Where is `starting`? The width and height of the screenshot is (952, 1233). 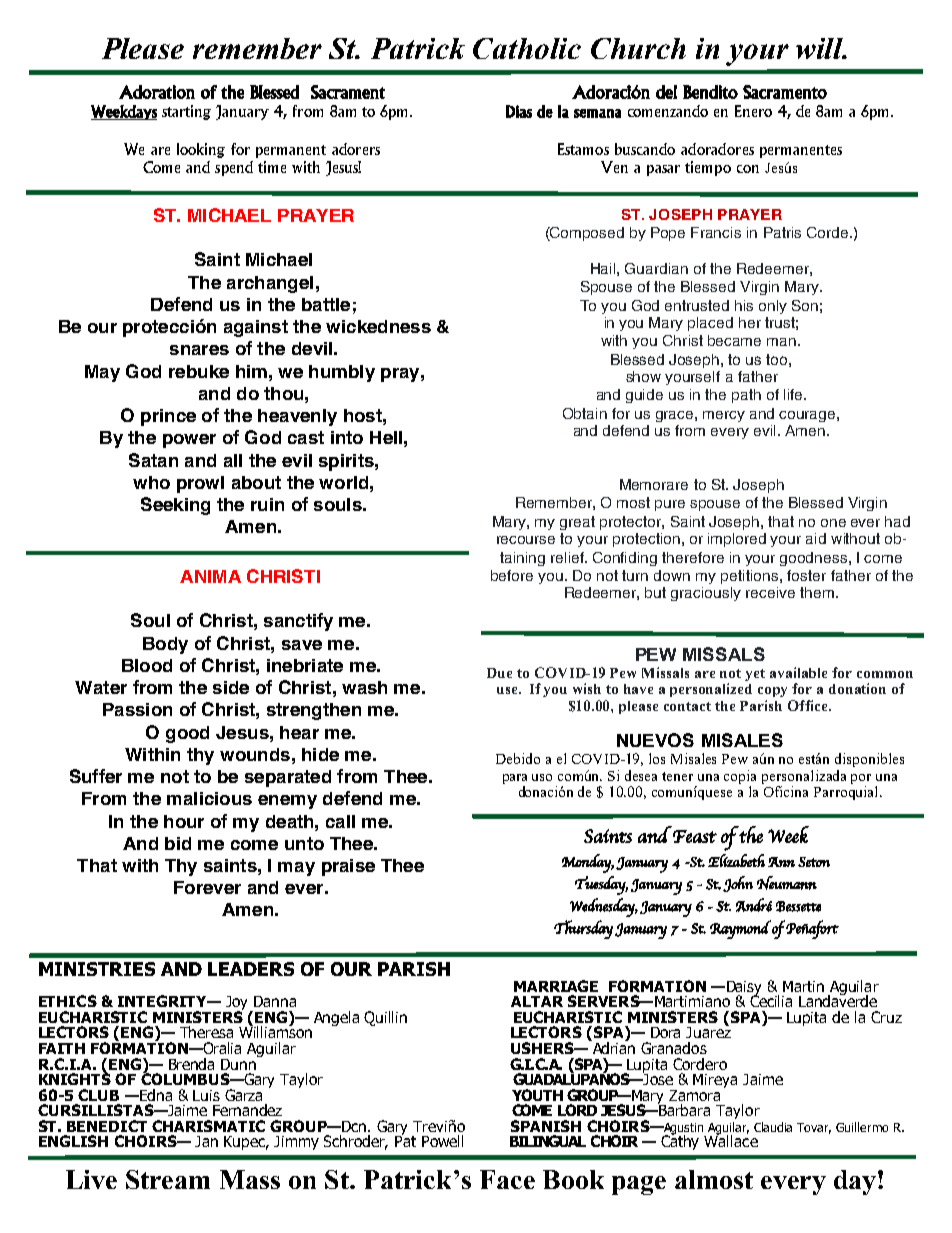
starting is located at coordinates (186, 112).
